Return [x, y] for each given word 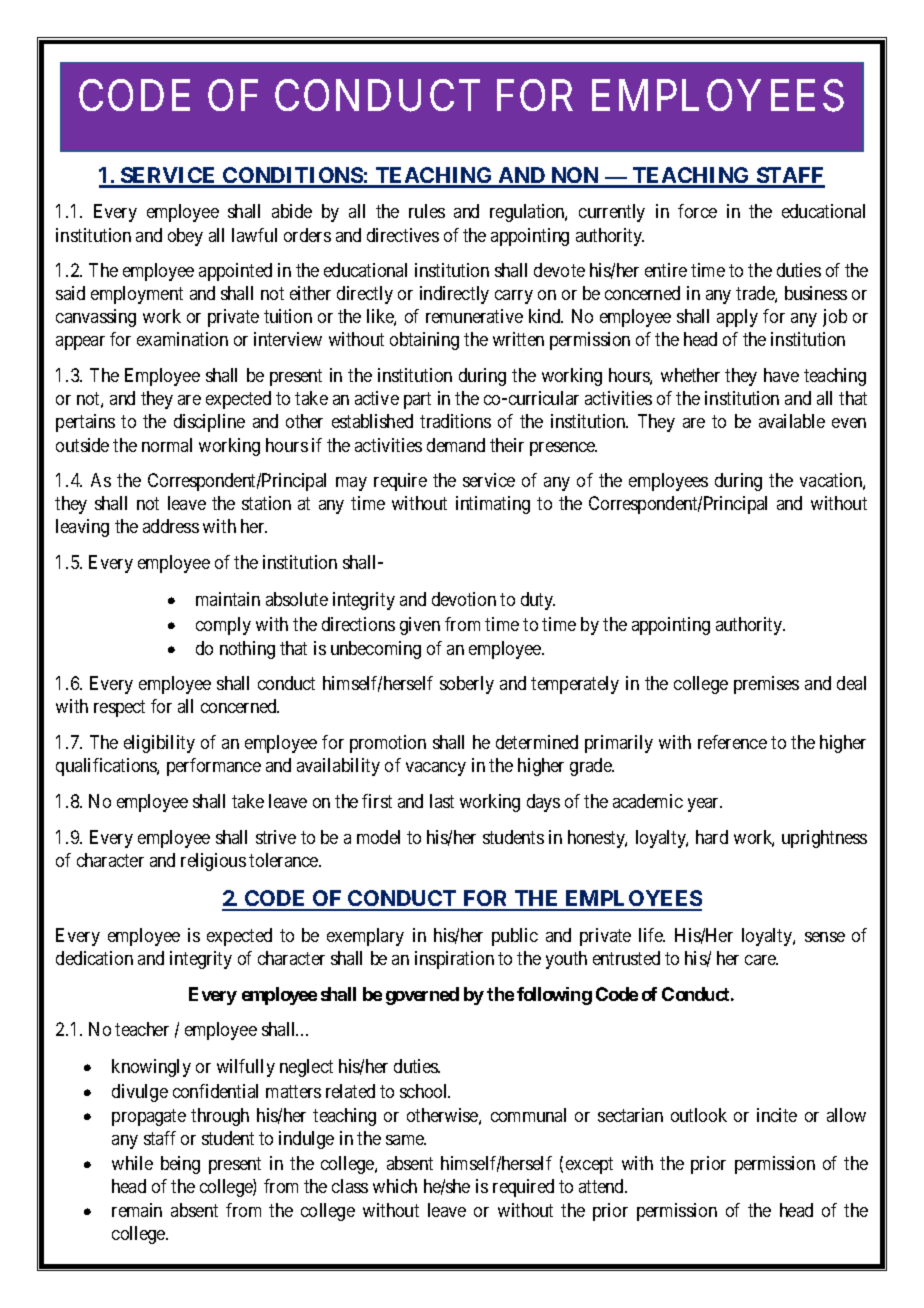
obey [185, 237]
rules [427, 211]
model [378, 837]
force [697, 211]
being [180, 1165]
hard [712, 837]
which [395, 1186]
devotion [464, 599]
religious [213, 862]
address [171, 526]
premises [766, 685]
